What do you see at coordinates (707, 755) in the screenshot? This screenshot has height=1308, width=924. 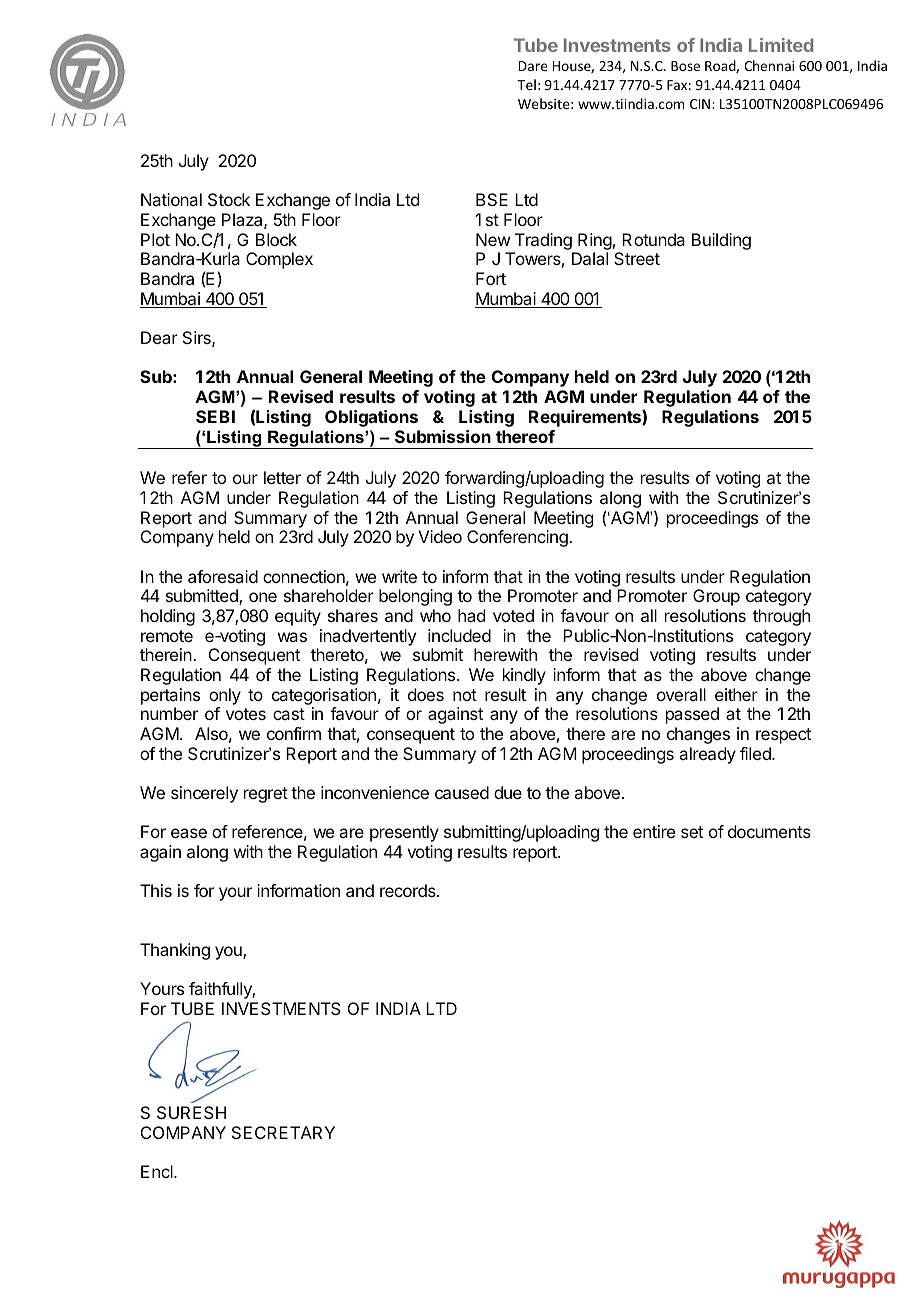 I see `already` at bounding box center [707, 755].
